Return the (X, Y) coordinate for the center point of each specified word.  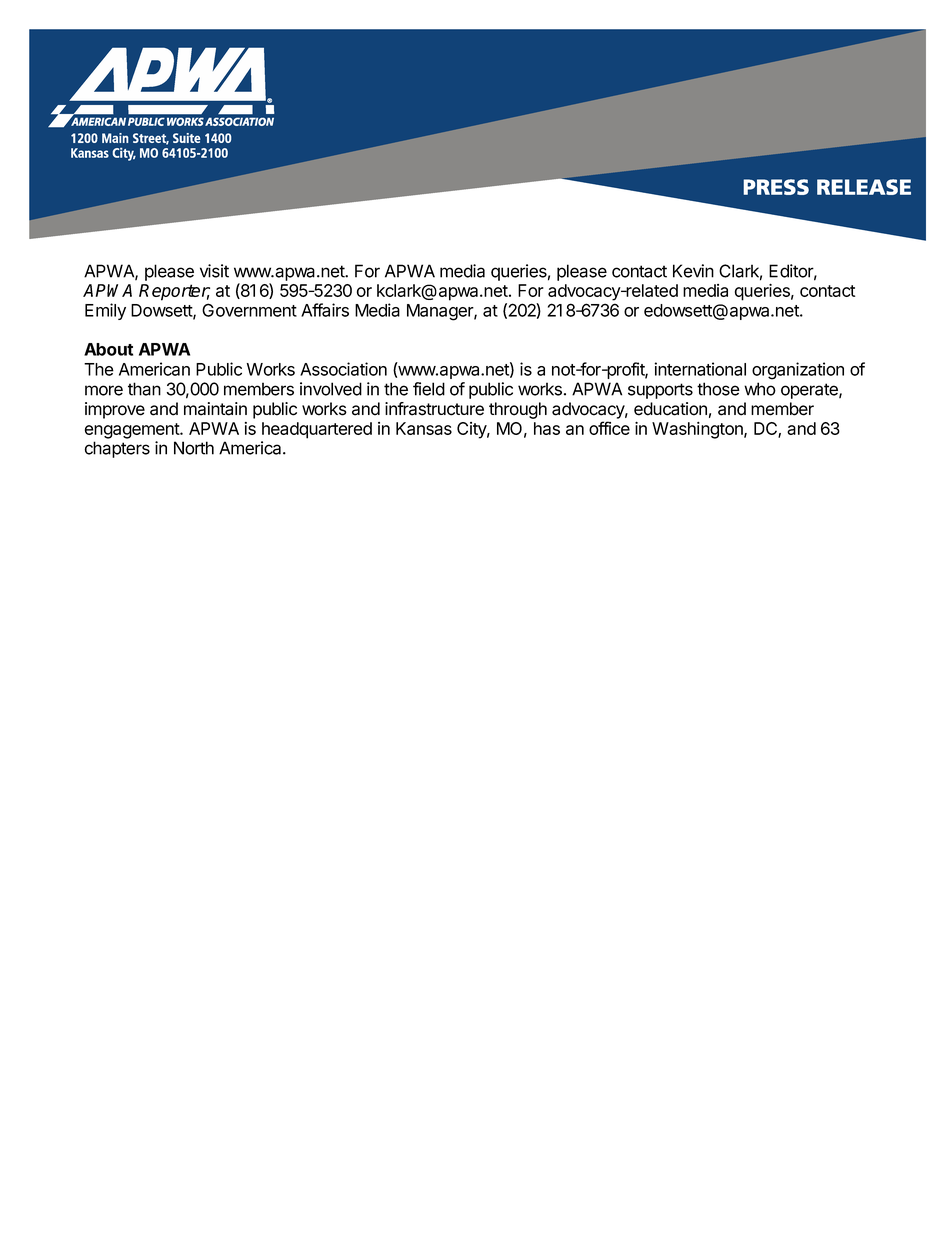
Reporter (174, 292)
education (670, 409)
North (194, 448)
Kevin (693, 271)
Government (249, 310)
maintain (215, 409)
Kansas (424, 428)
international (700, 369)
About (108, 349)
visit (214, 271)
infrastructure (434, 409)
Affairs (325, 310)
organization (798, 371)
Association (343, 369)
